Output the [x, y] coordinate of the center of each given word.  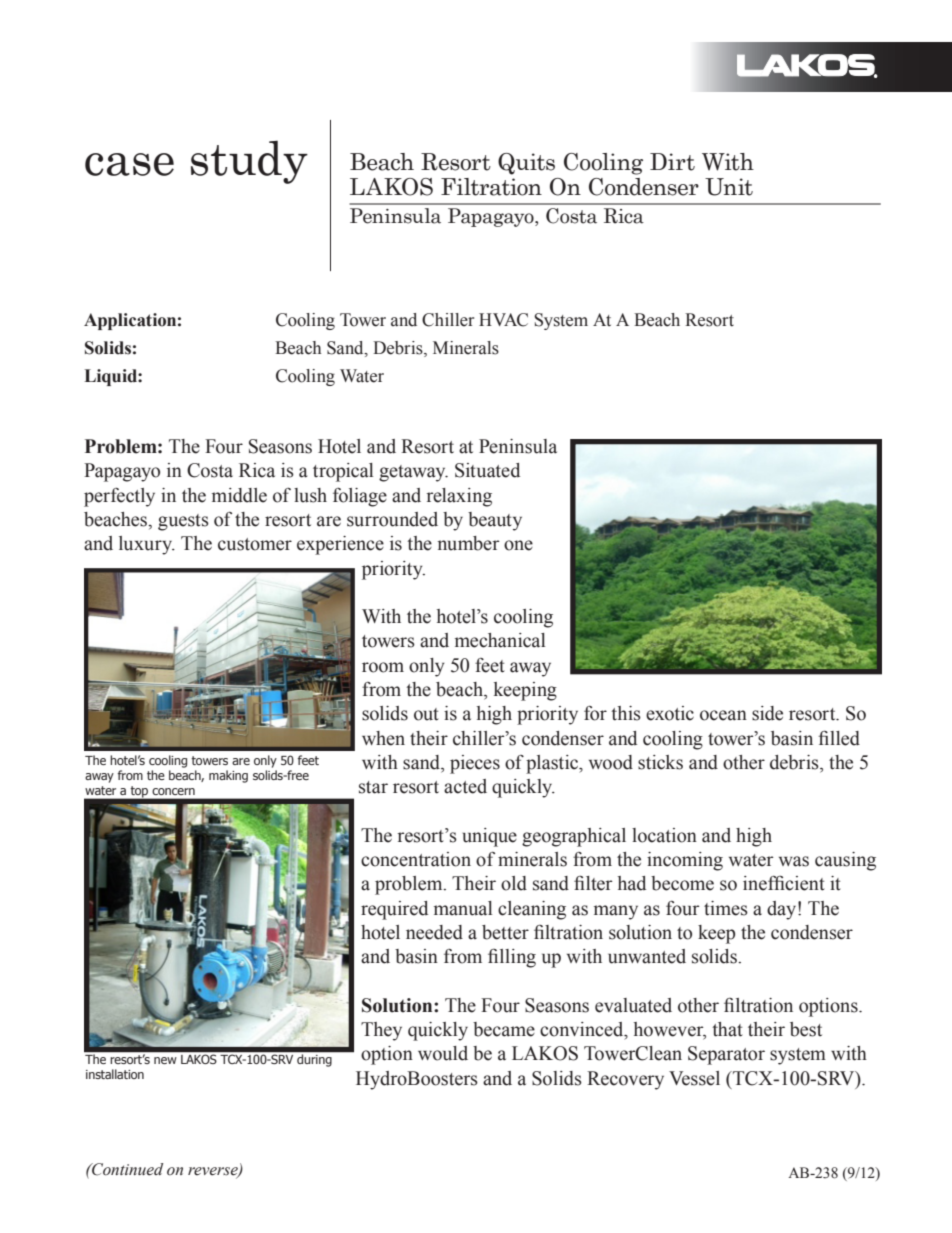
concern [174, 791]
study [249, 162]
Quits [526, 164]
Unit [729, 187]
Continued [126, 1169]
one [518, 545]
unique [490, 837]
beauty [495, 521]
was [794, 861]
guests [183, 522]
